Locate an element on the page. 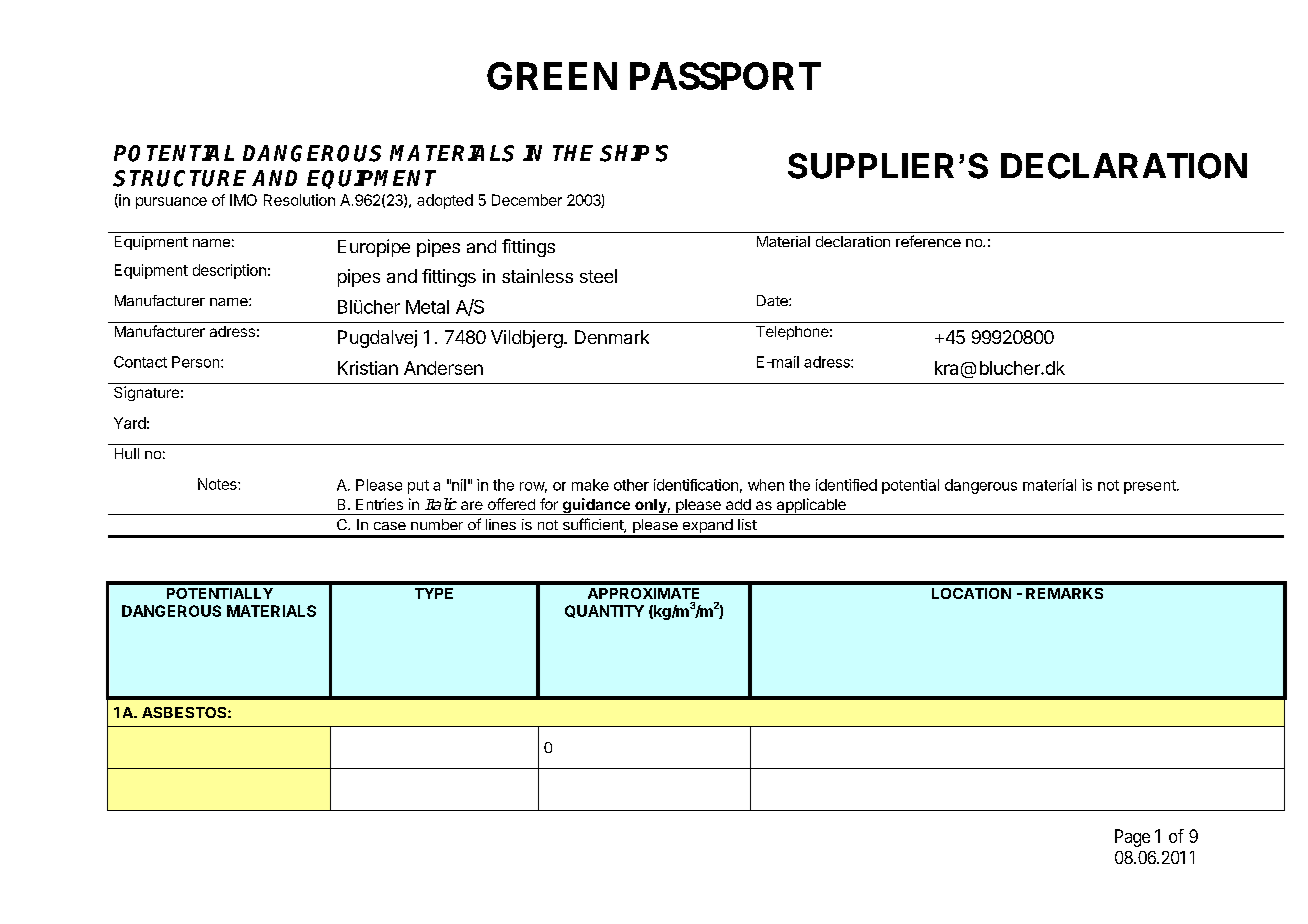 This image has height=924, width=1308. reference is located at coordinates (928, 241).
